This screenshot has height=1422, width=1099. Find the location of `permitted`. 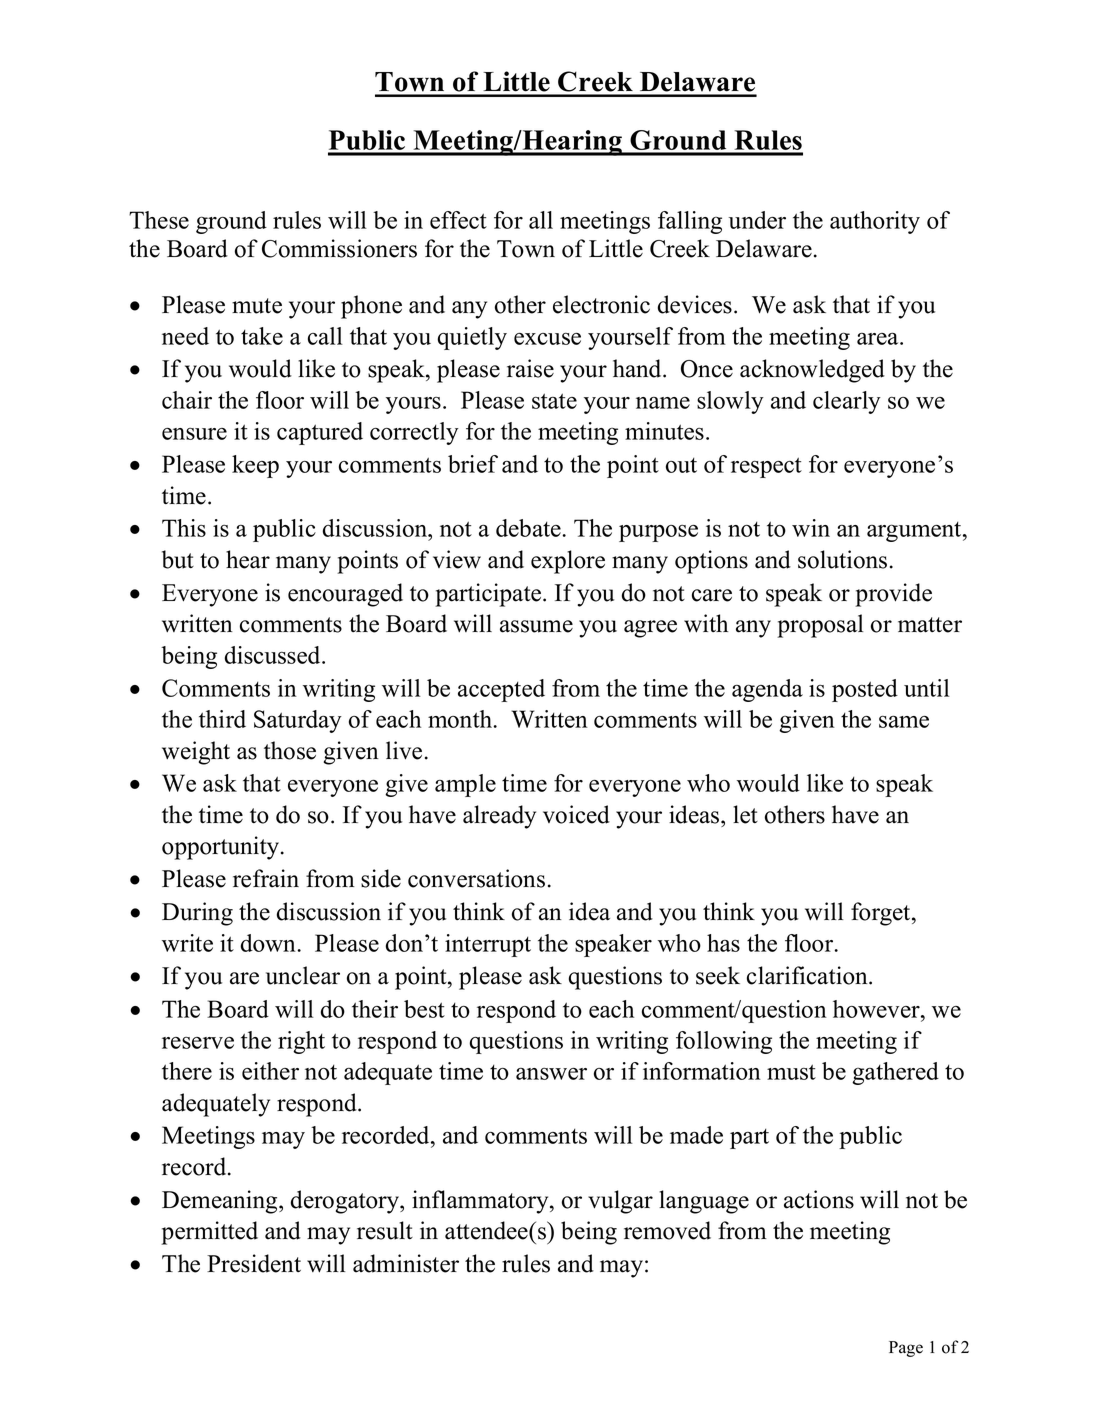

permitted is located at coordinates (209, 1233).
